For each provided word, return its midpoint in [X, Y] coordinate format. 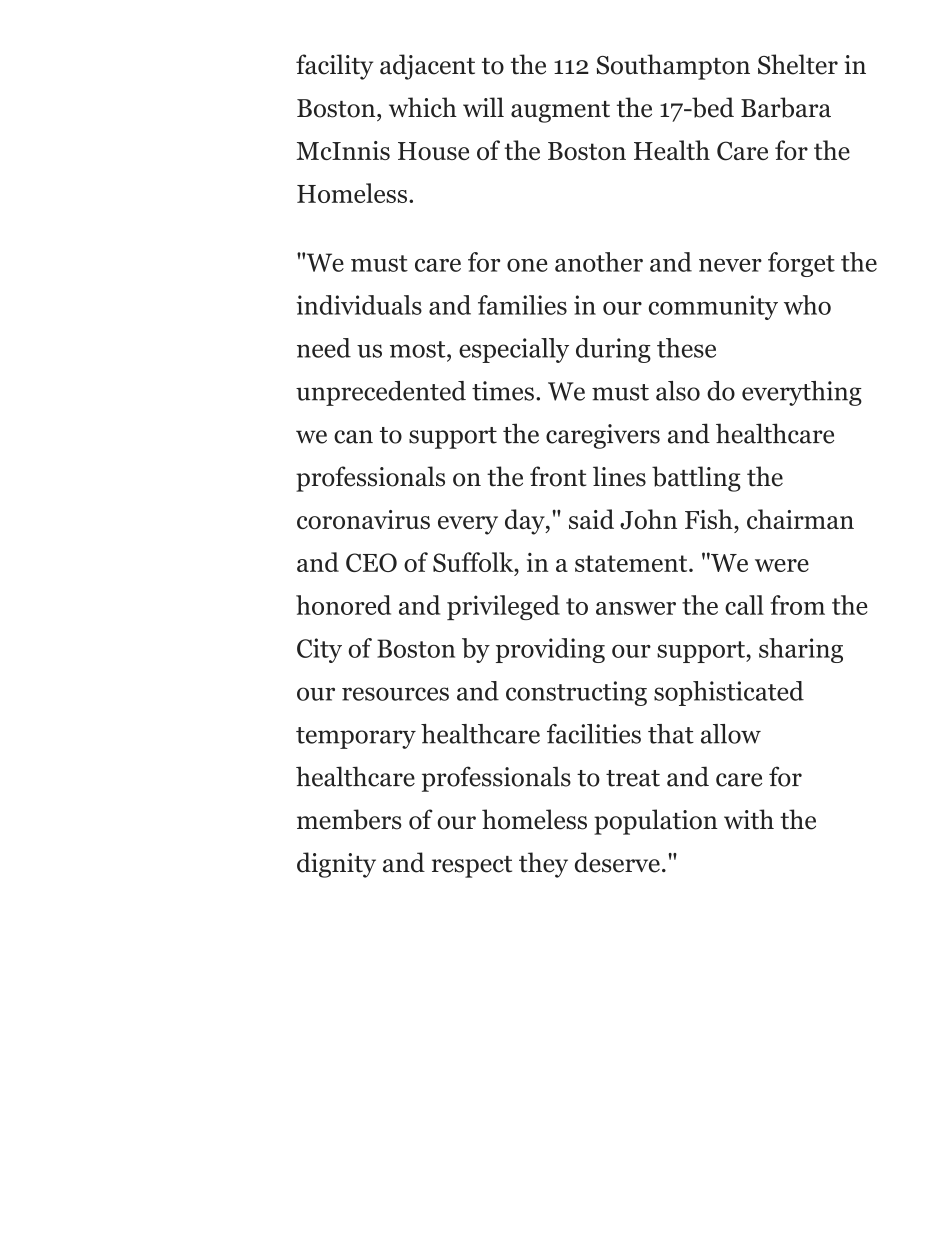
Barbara [786, 107]
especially [514, 350]
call [744, 605]
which [423, 107]
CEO [371, 562]
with [749, 819]
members [349, 819]
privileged [503, 607]
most [419, 349]
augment [560, 112]
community [713, 307]
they [543, 865]
